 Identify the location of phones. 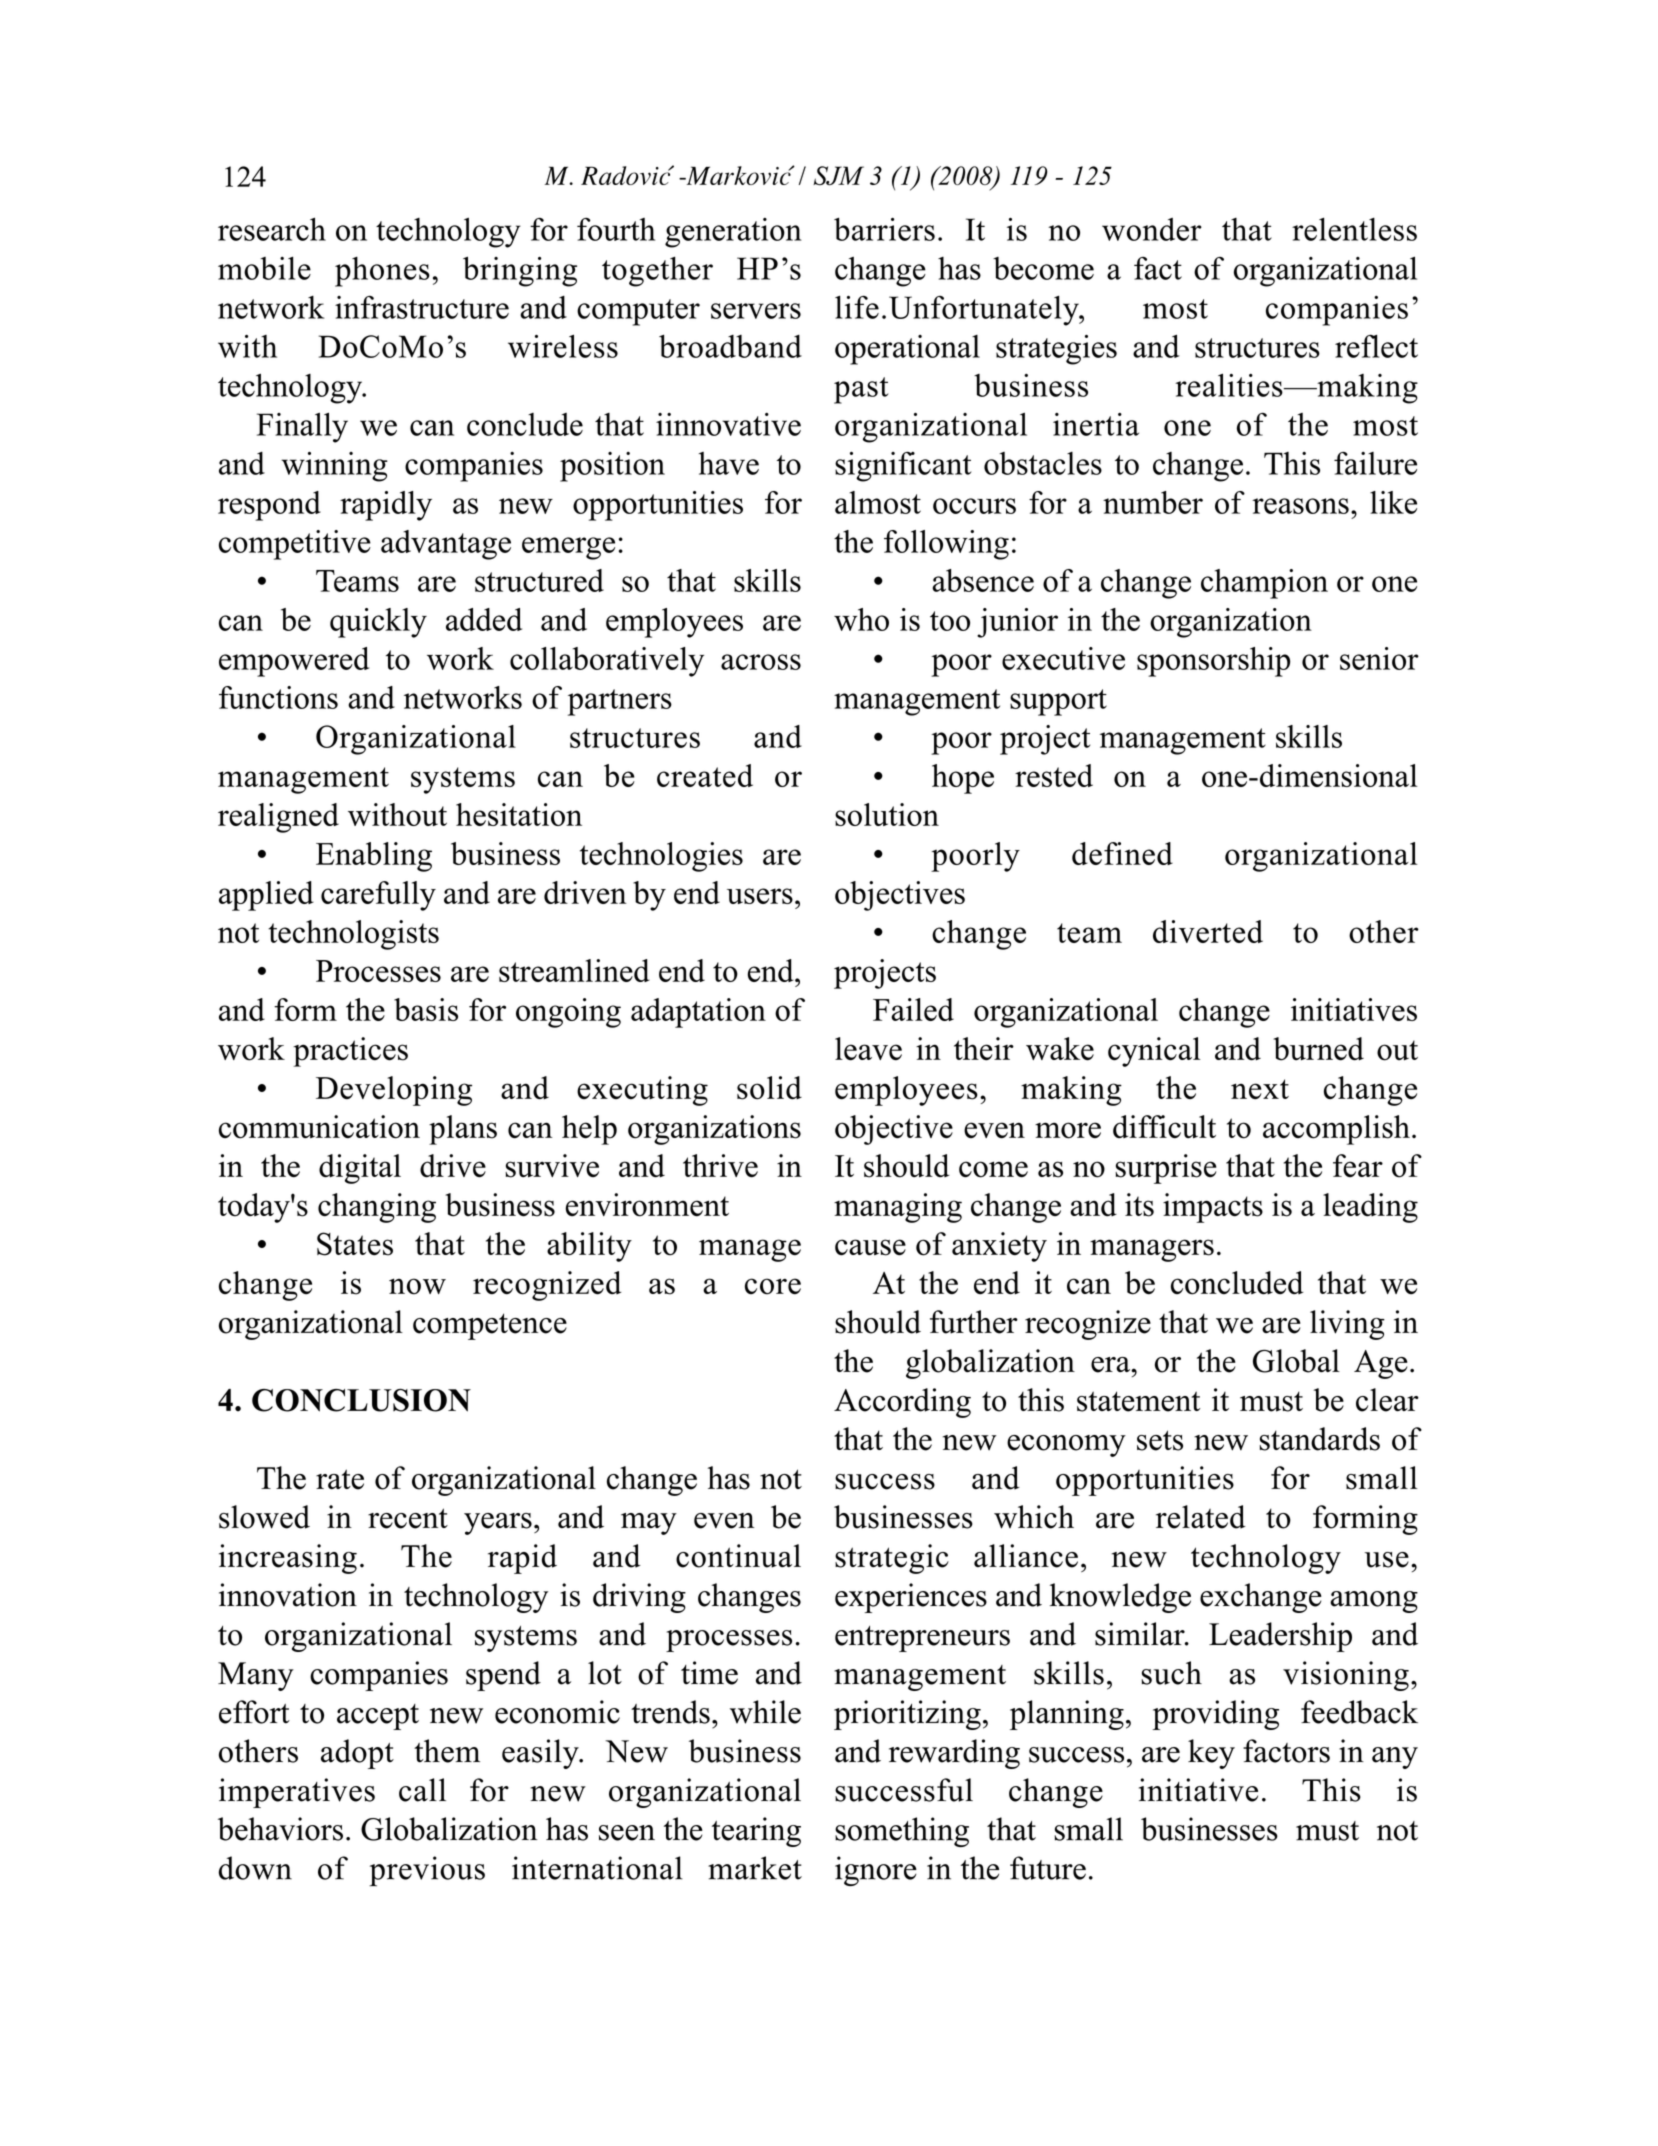
(382, 272).
